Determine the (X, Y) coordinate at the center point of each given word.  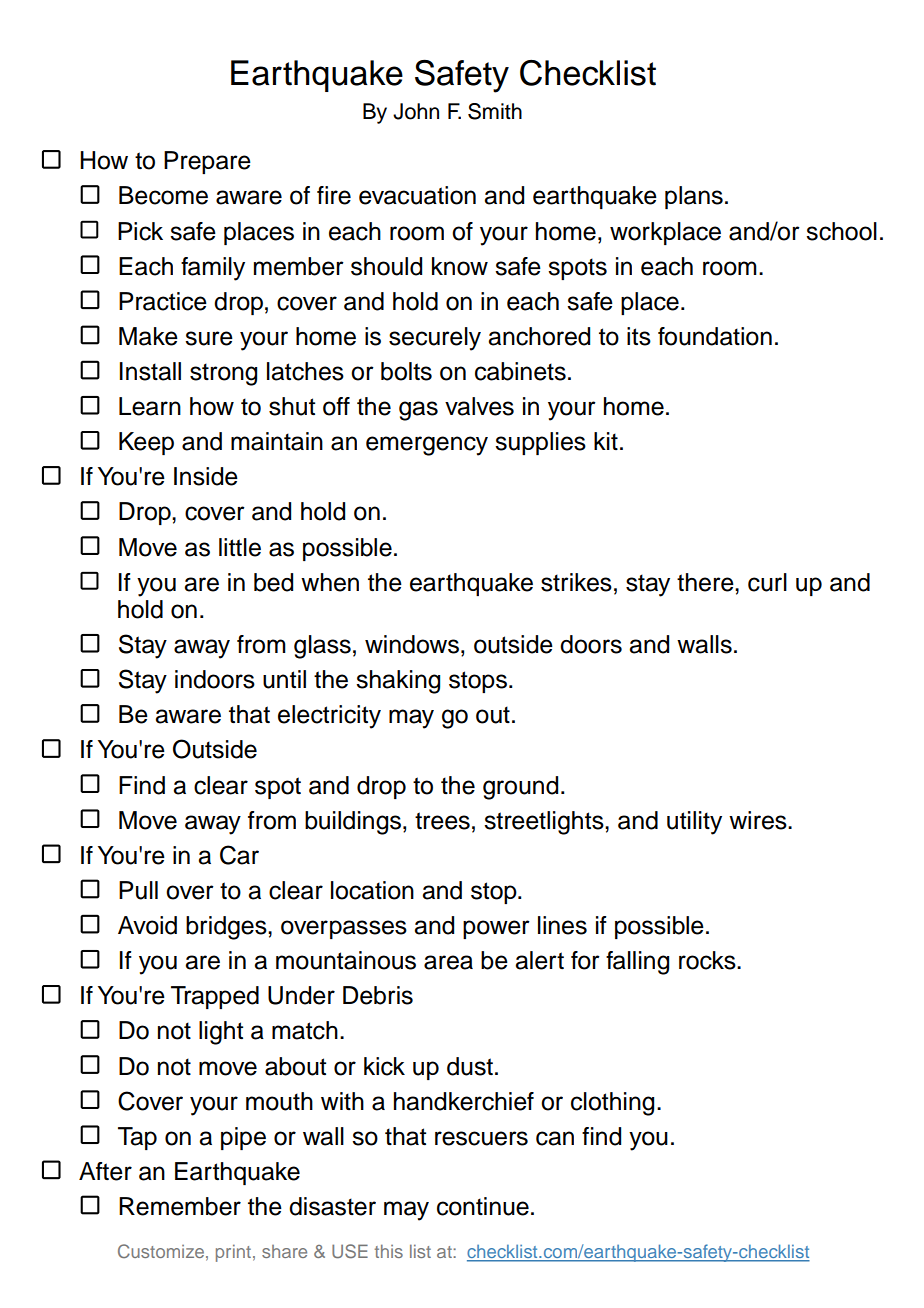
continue (483, 1206)
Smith (495, 111)
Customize (161, 1251)
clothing (612, 1104)
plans (694, 197)
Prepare (207, 162)
